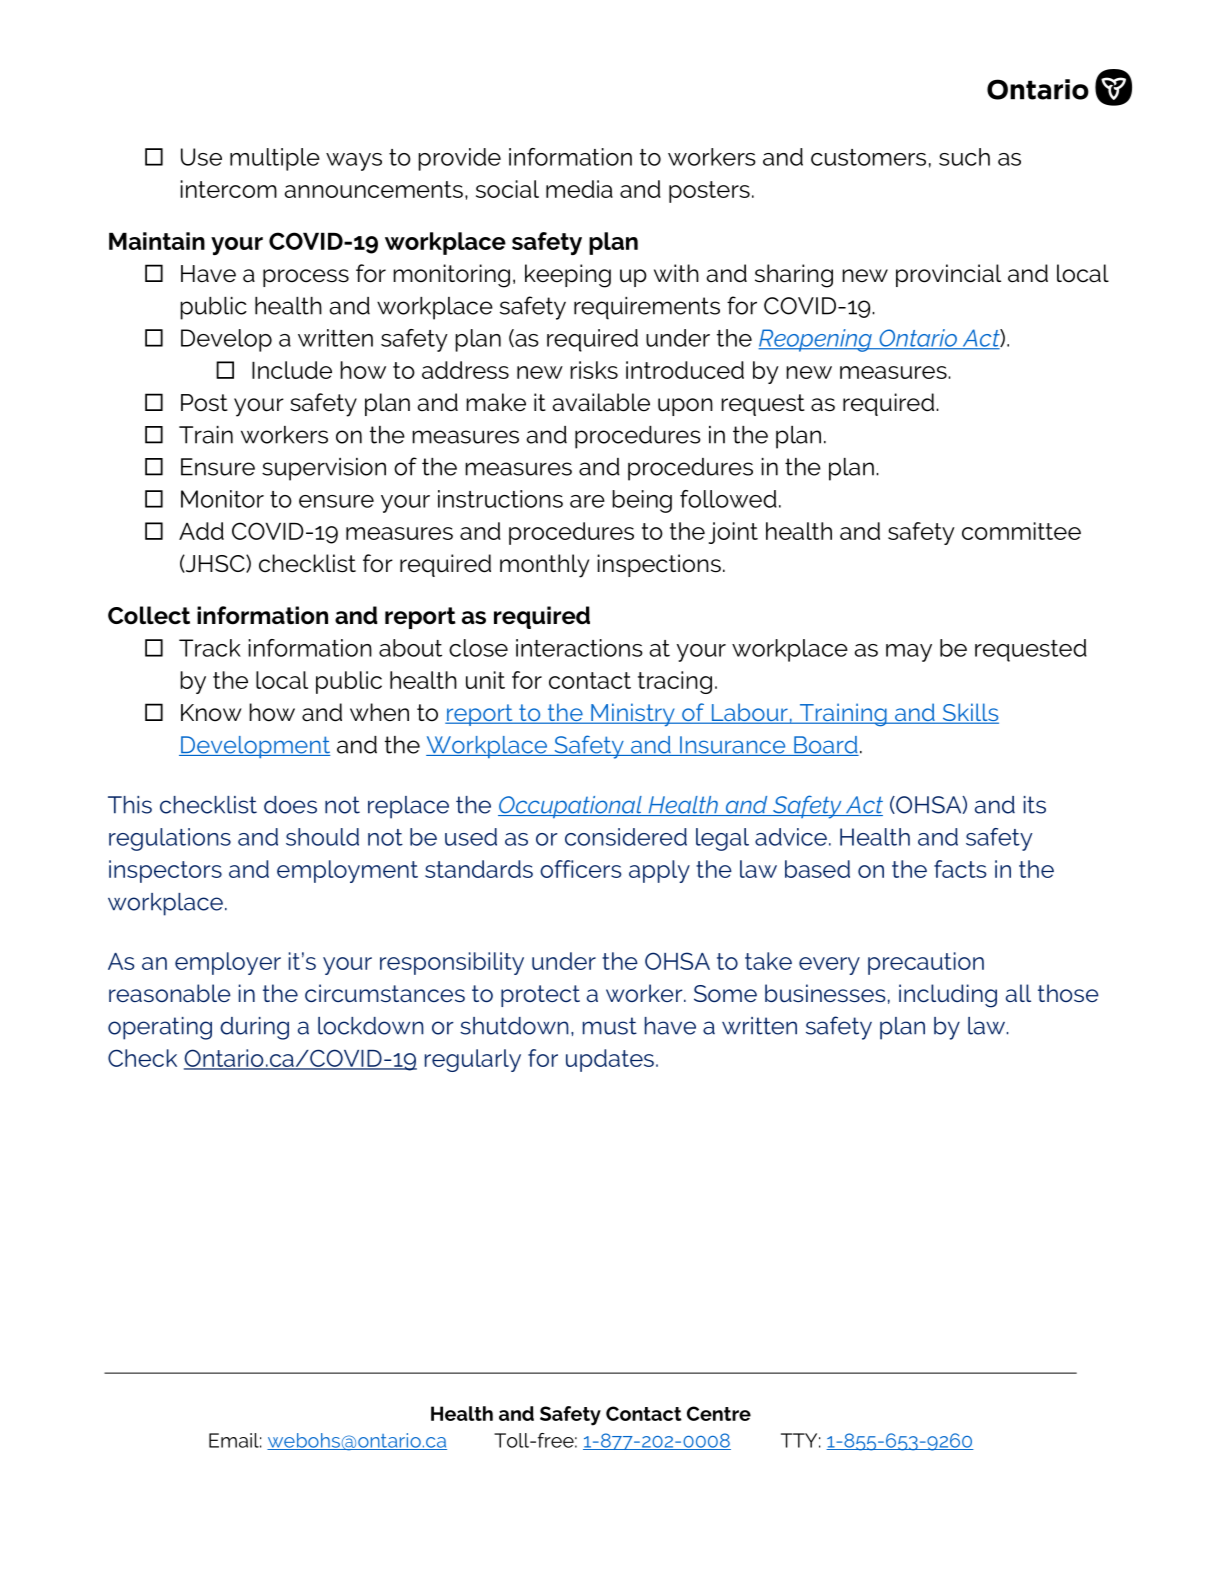  I want to click on such, so click(964, 157).
